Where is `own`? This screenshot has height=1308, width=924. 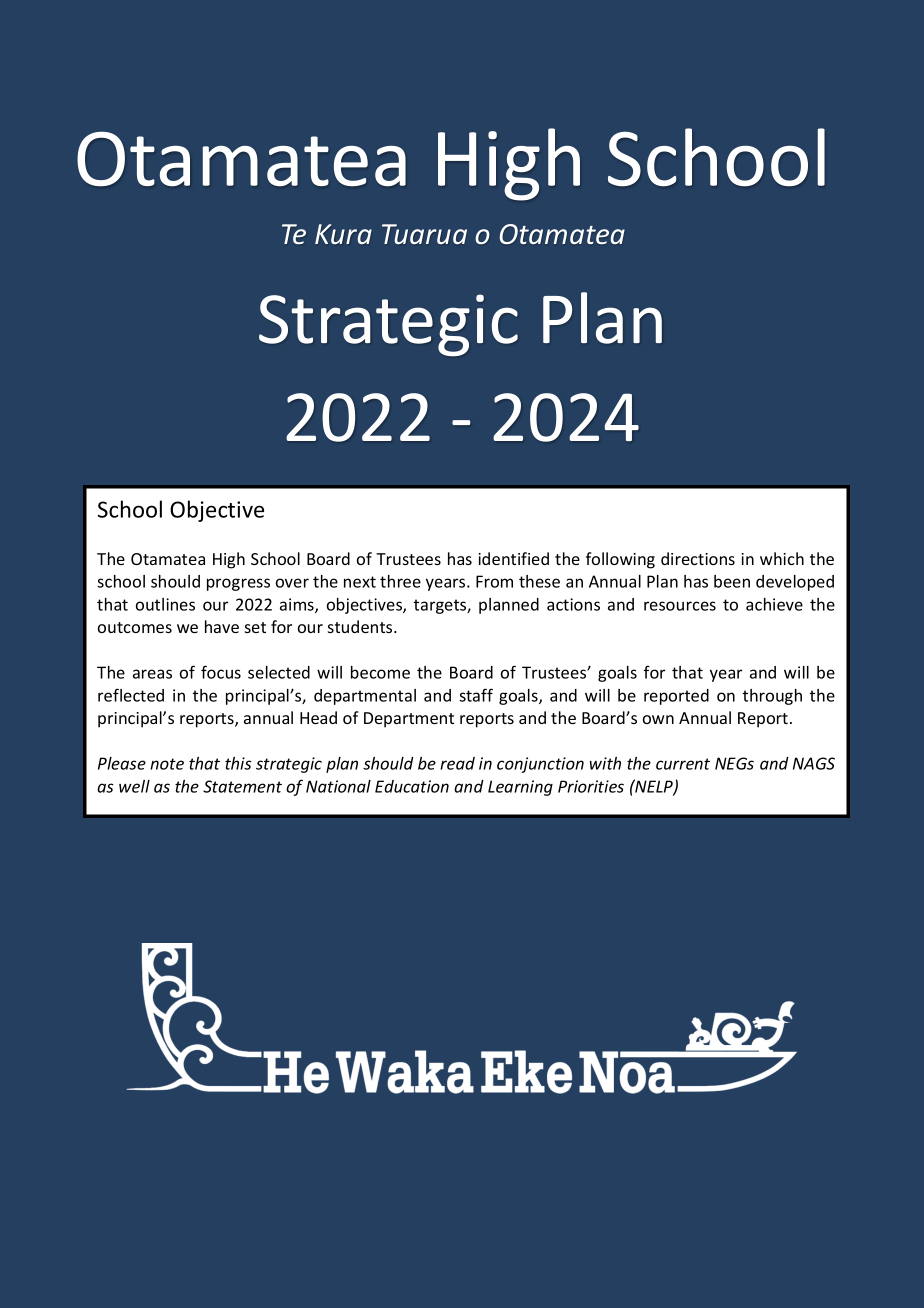 own is located at coordinates (658, 719).
